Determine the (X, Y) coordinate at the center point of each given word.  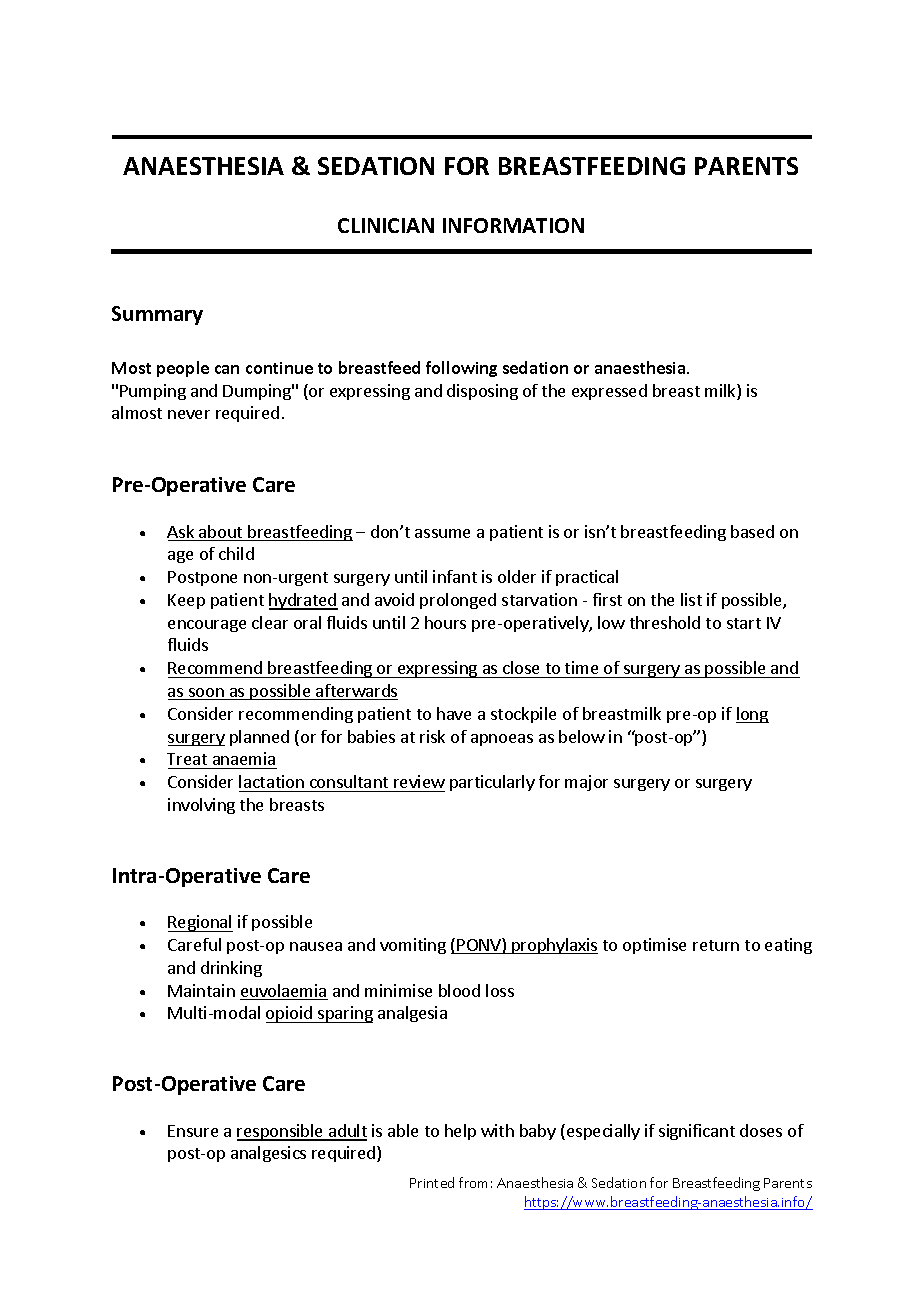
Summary (157, 315)
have (454, 713)
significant (697, 1132)
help (460, 1132)
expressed (609, 392)
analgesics (268, 1154)
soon (206, 694)
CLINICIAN (386, 225)
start (744, 623)
